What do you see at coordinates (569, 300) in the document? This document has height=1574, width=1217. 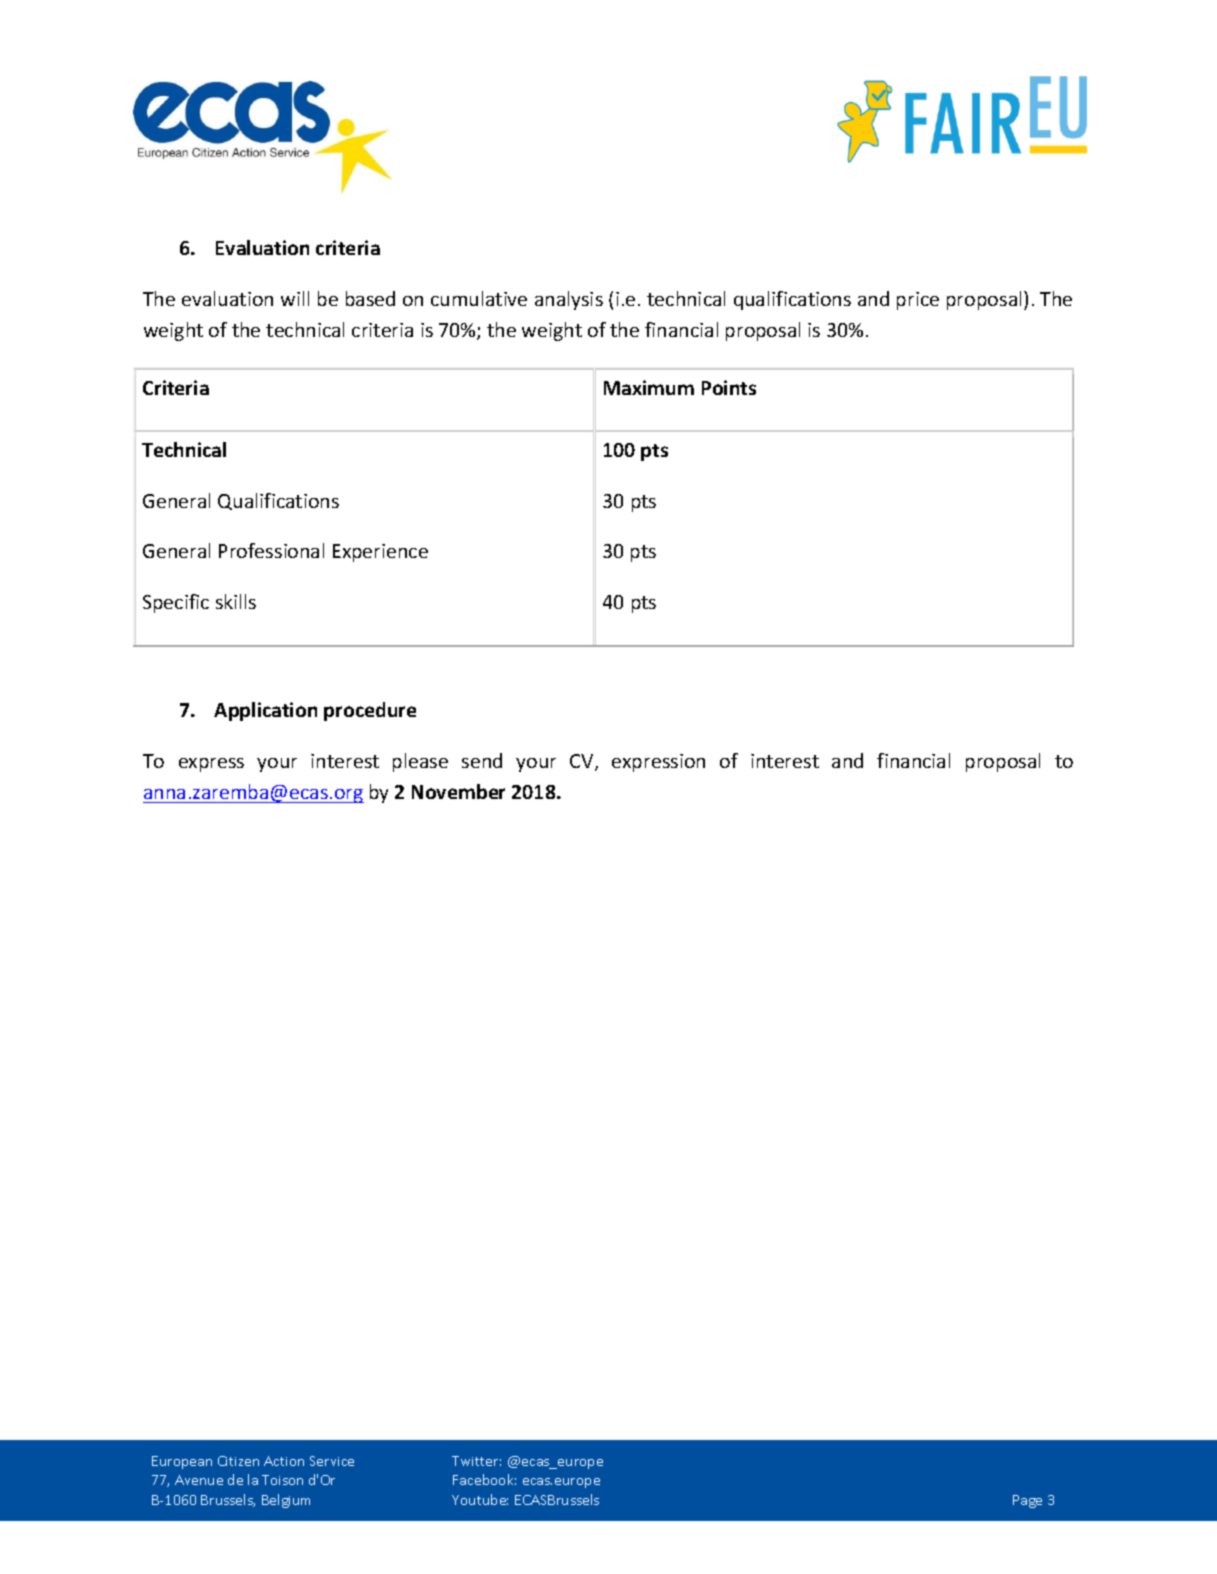 I see `analysis` at bounding box center [569, 300].
